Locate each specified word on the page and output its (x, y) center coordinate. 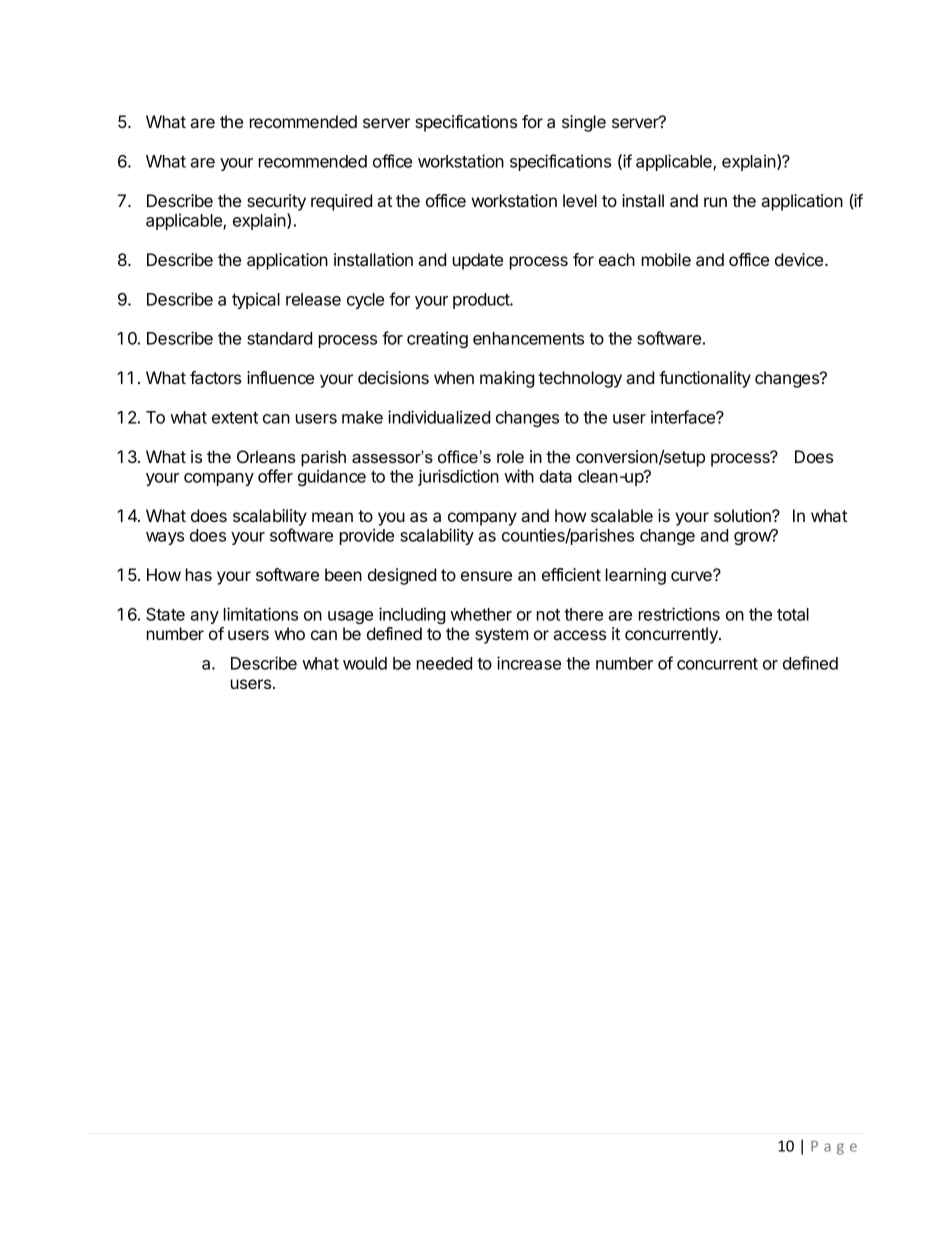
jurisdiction (458, 477)
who (290, 633)
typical (256, 300)
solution (743, 515)
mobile (666, 259)
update (478, 261)
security (276, 202)
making (507, 379)
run (715, 202)
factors (215, 377)
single (584, 123)
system (501, 636)
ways (165, 538)
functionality (705, 379)
